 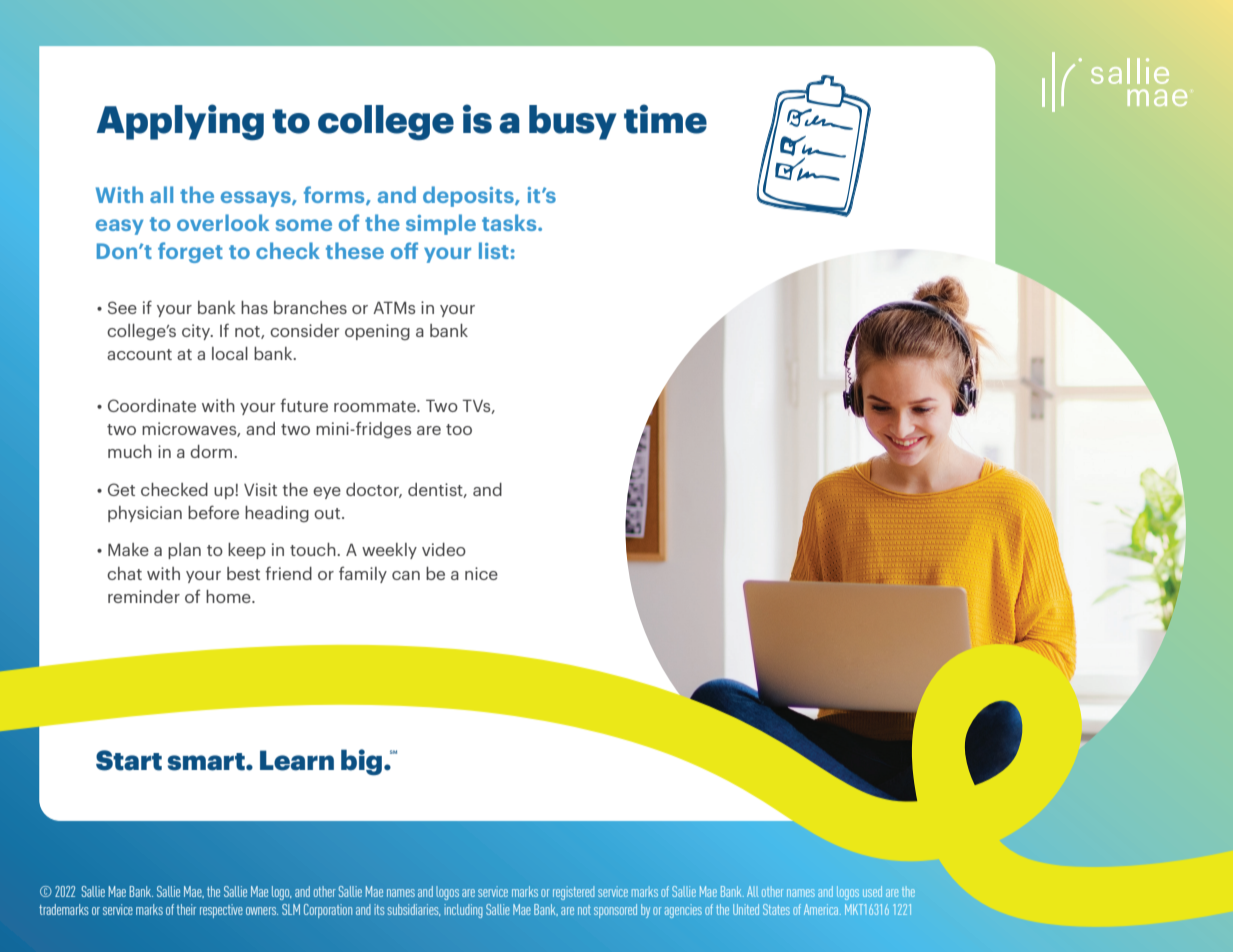 I want to click on Applying, so click(x=180, y=122).
